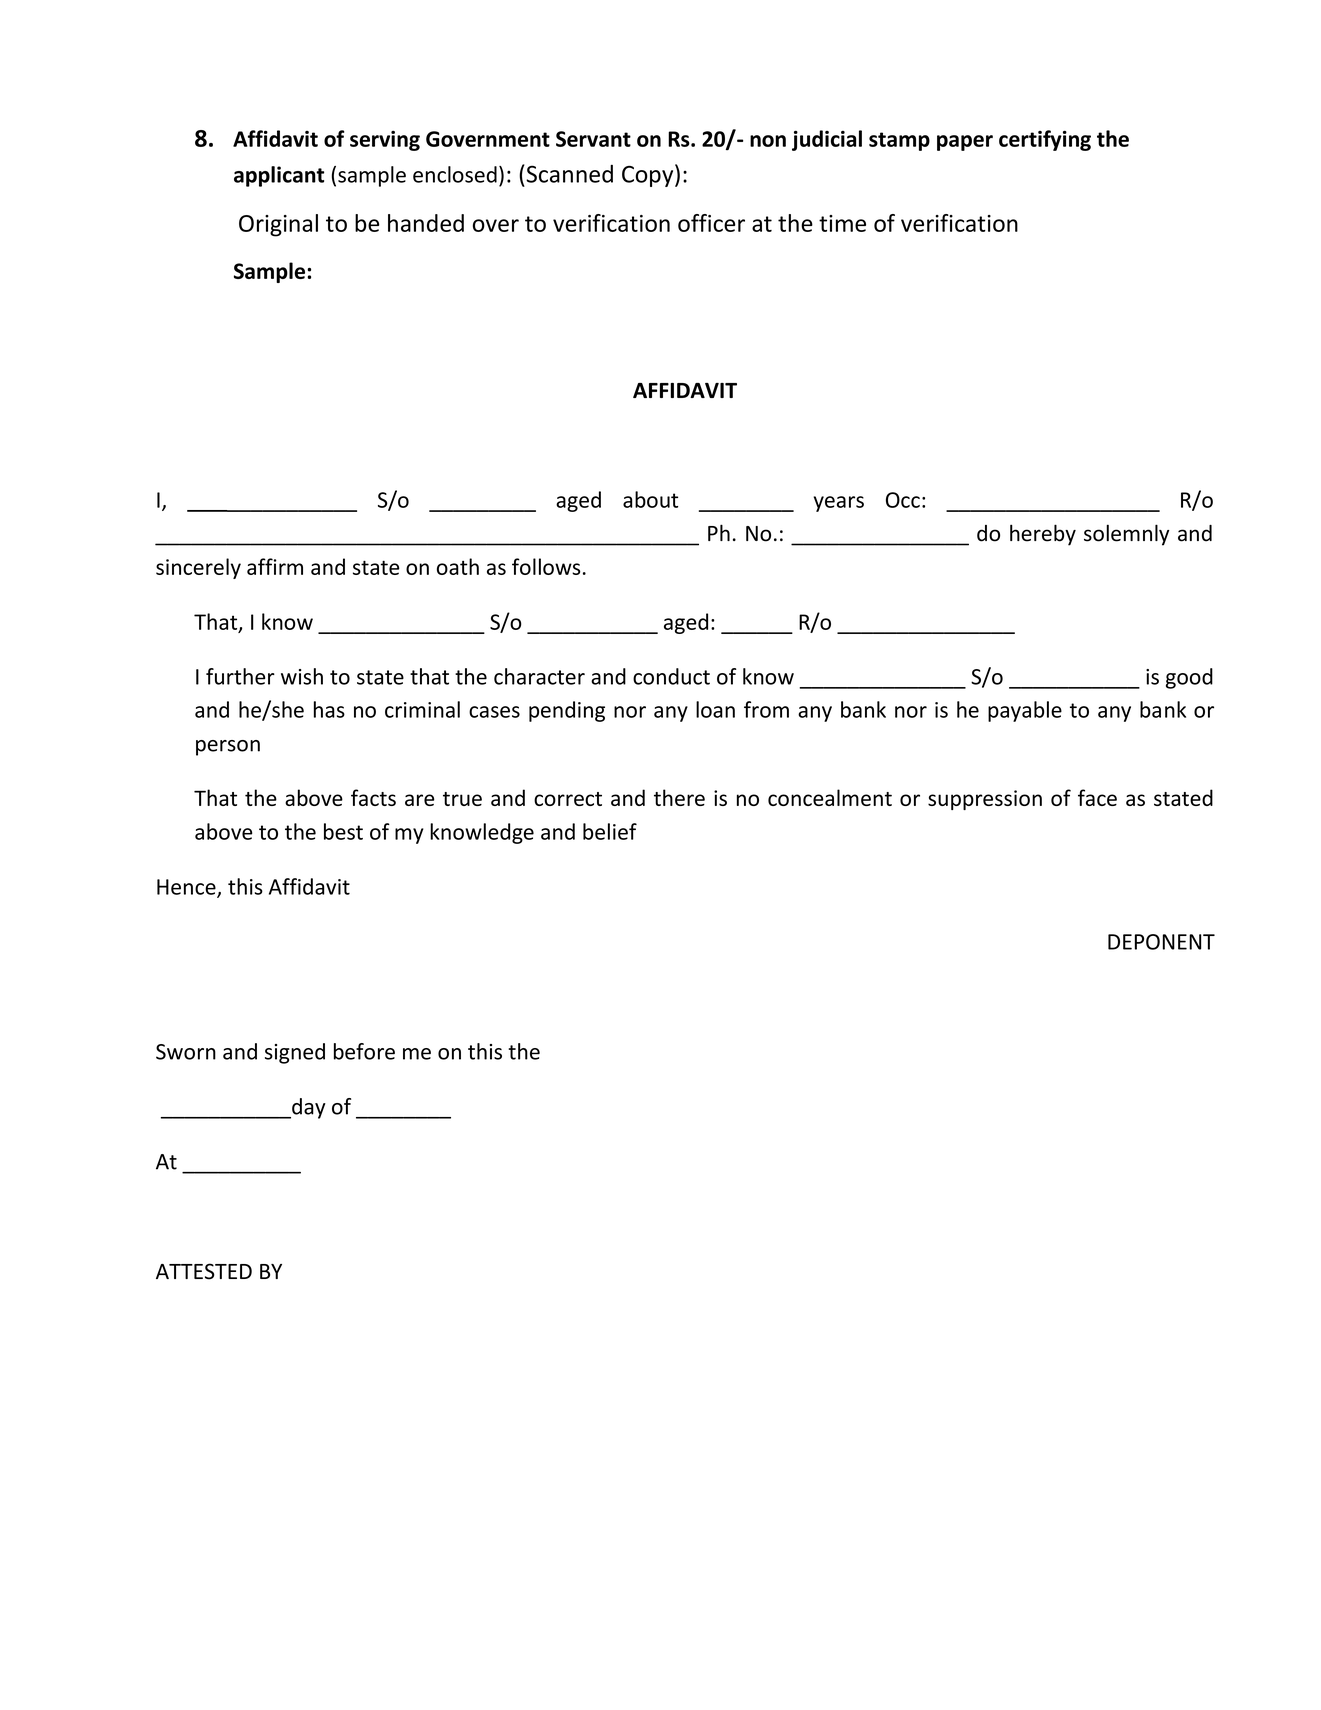 Image resolution: width=1321 pixels, height=1710 pixels. Describe the element at coordinates (1045, 140) in the document. I see `certifying` at that location.
